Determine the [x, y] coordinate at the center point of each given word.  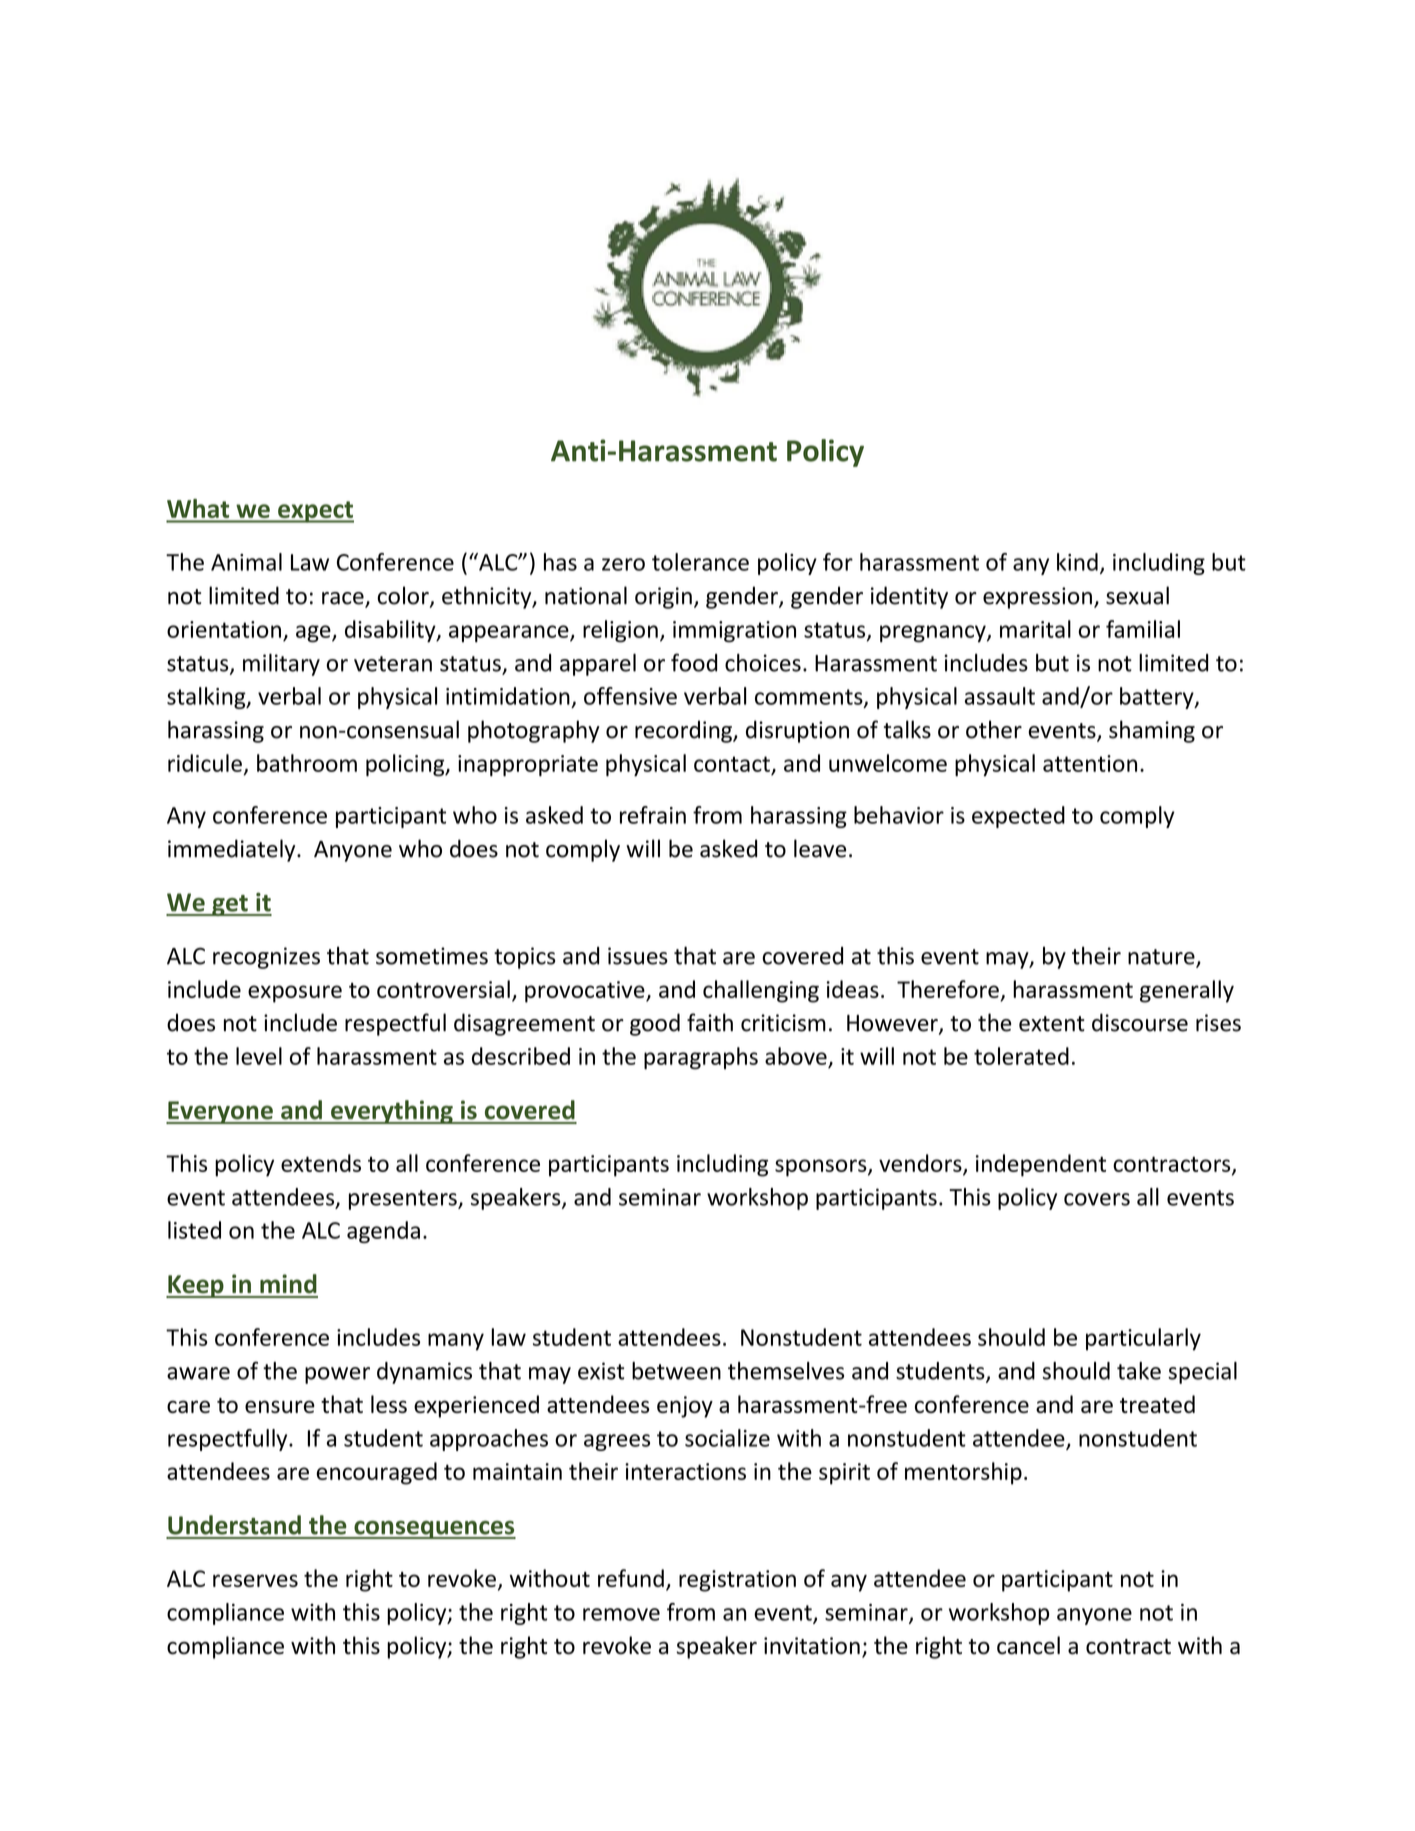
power [337, 1375]
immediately [233, 850]
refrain [653, 815]
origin [663, 598]
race [344, 599]
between [676, 1371]
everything [392, 1112]
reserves [255, 1580]
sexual [1137, 595]
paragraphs [701, 1058]
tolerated [1021, 1056]
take [1139, 1371]
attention [1090, 763]
